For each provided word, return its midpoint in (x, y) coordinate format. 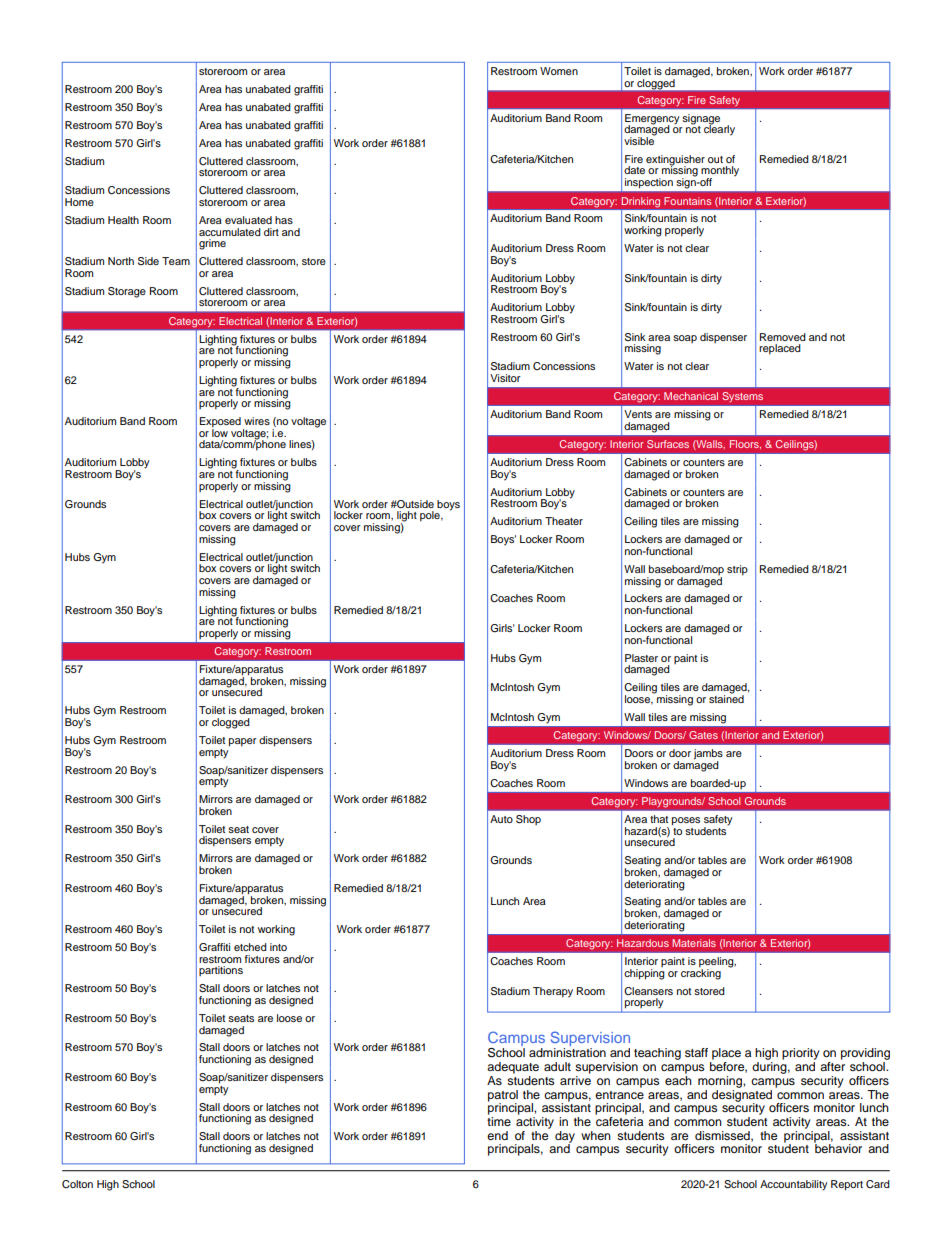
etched (250, 947)
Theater (564, 521)
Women (559, 71)
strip (737, 570)
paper (243, 742)
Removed (783, 337)
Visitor (505, 378)
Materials (694, 943)
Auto (501, 819)
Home (79, 202)
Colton (77, 1184)
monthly (720, 172)
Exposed (220, 423)
